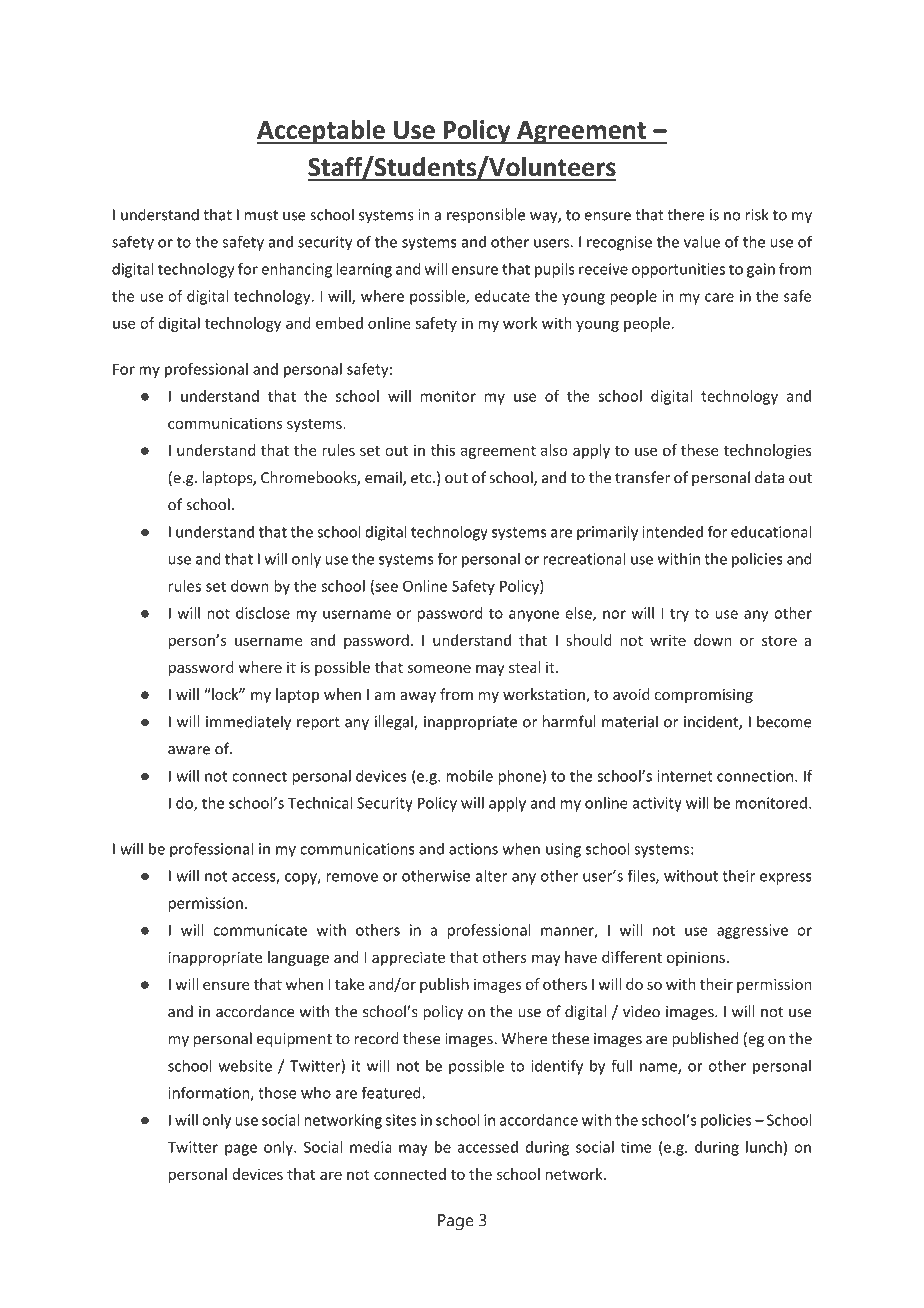 This screenshot has width=924, height=1308. What do you see at coordinates (277, 1093) in the screenshot?
I see `those` at bounding box center [277, 1093].
